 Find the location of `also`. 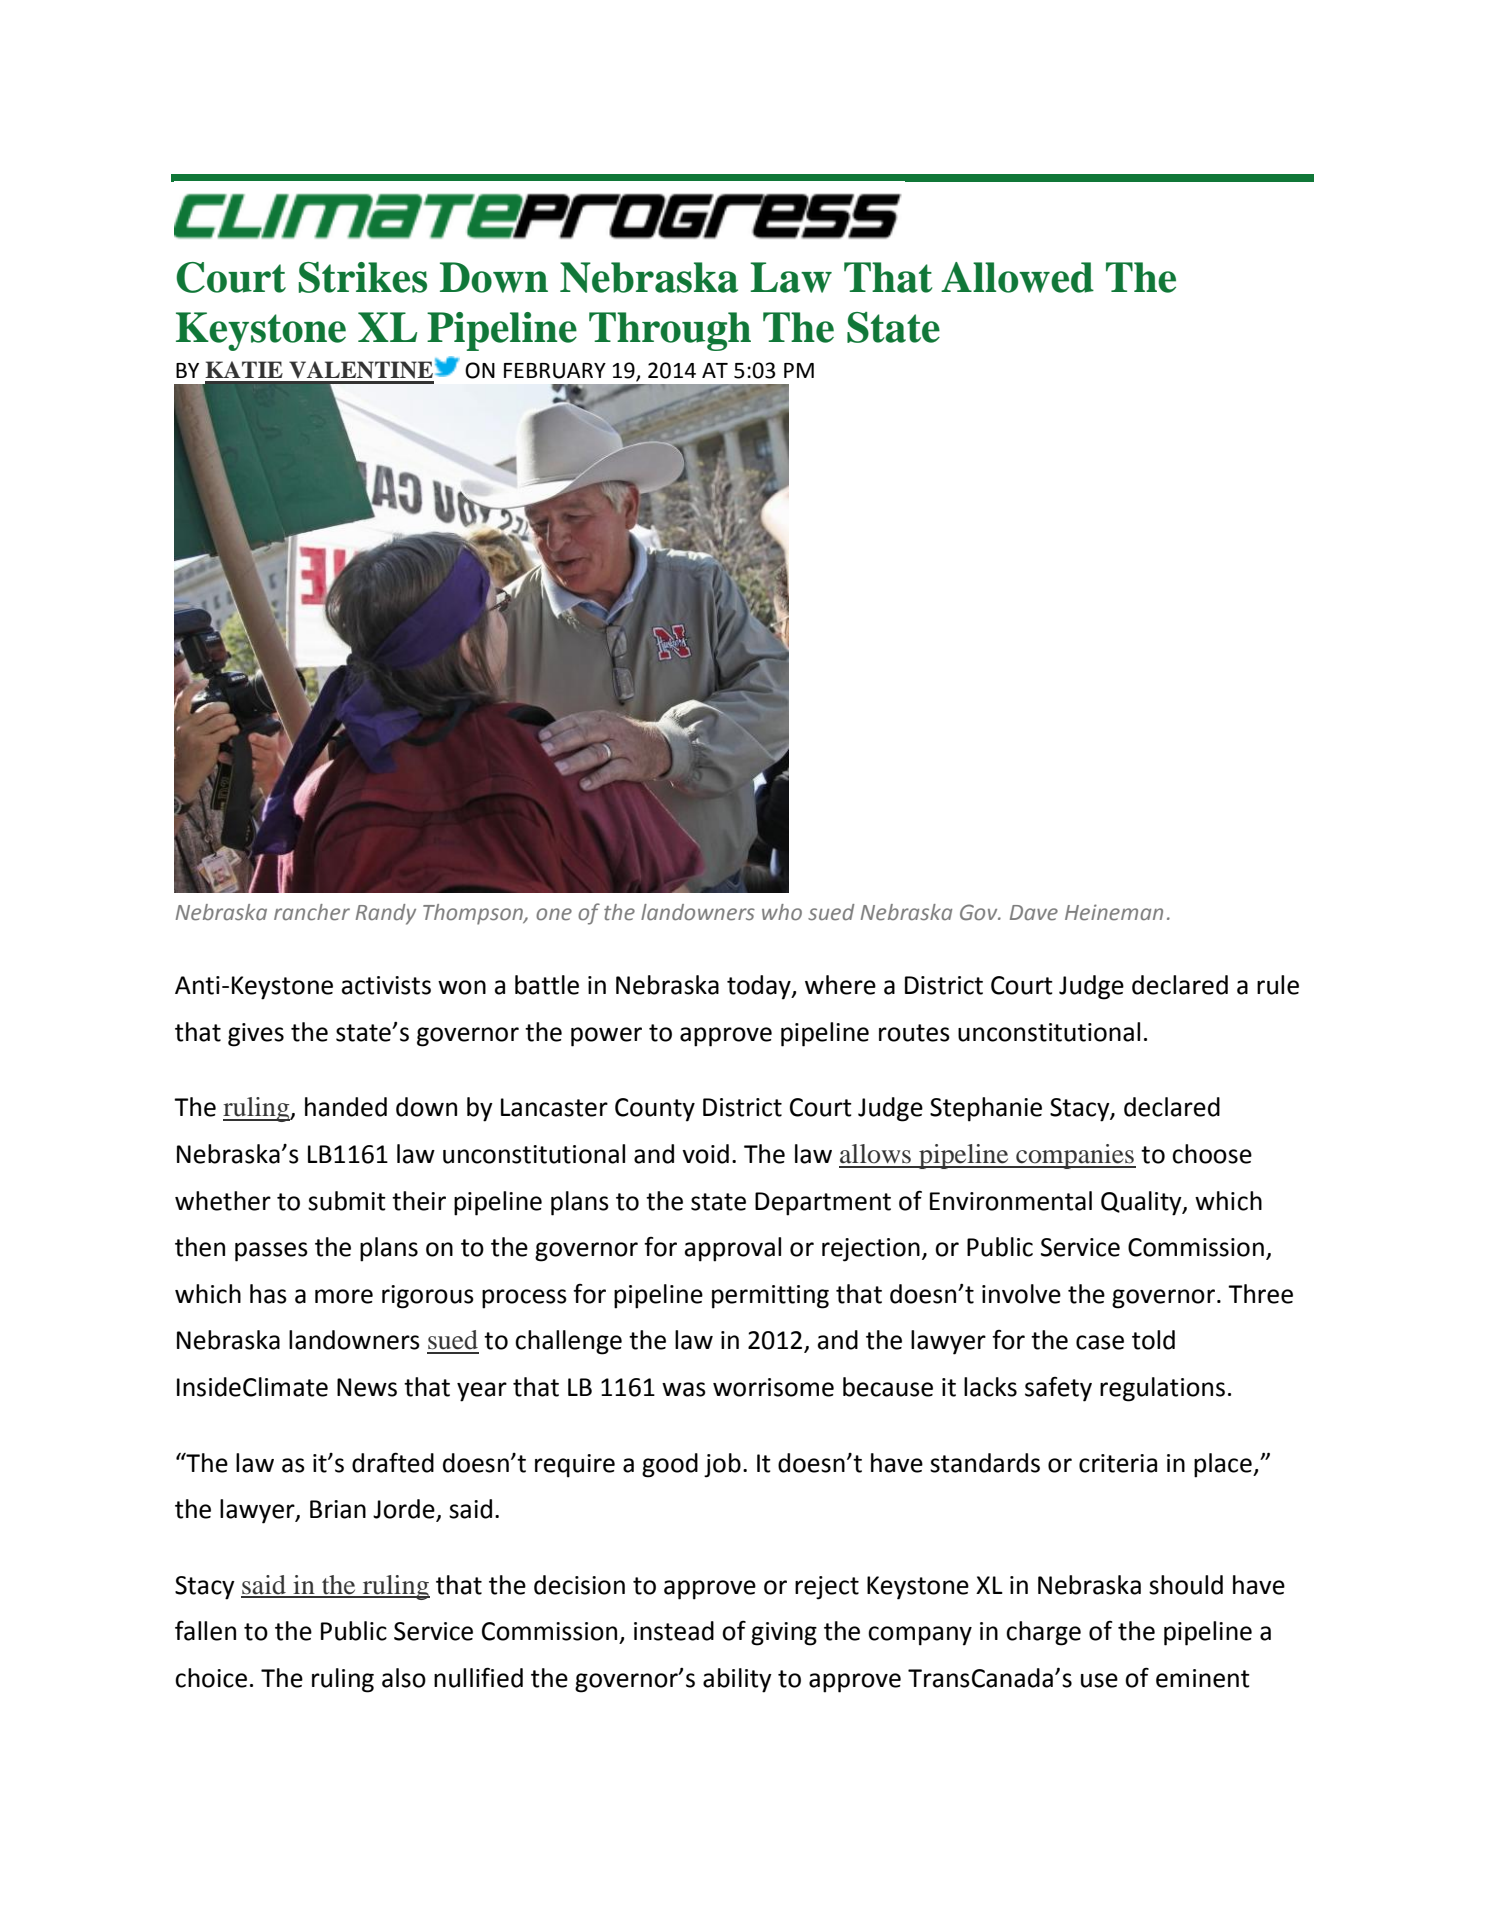

also is located at coordinates (404, 1678).
